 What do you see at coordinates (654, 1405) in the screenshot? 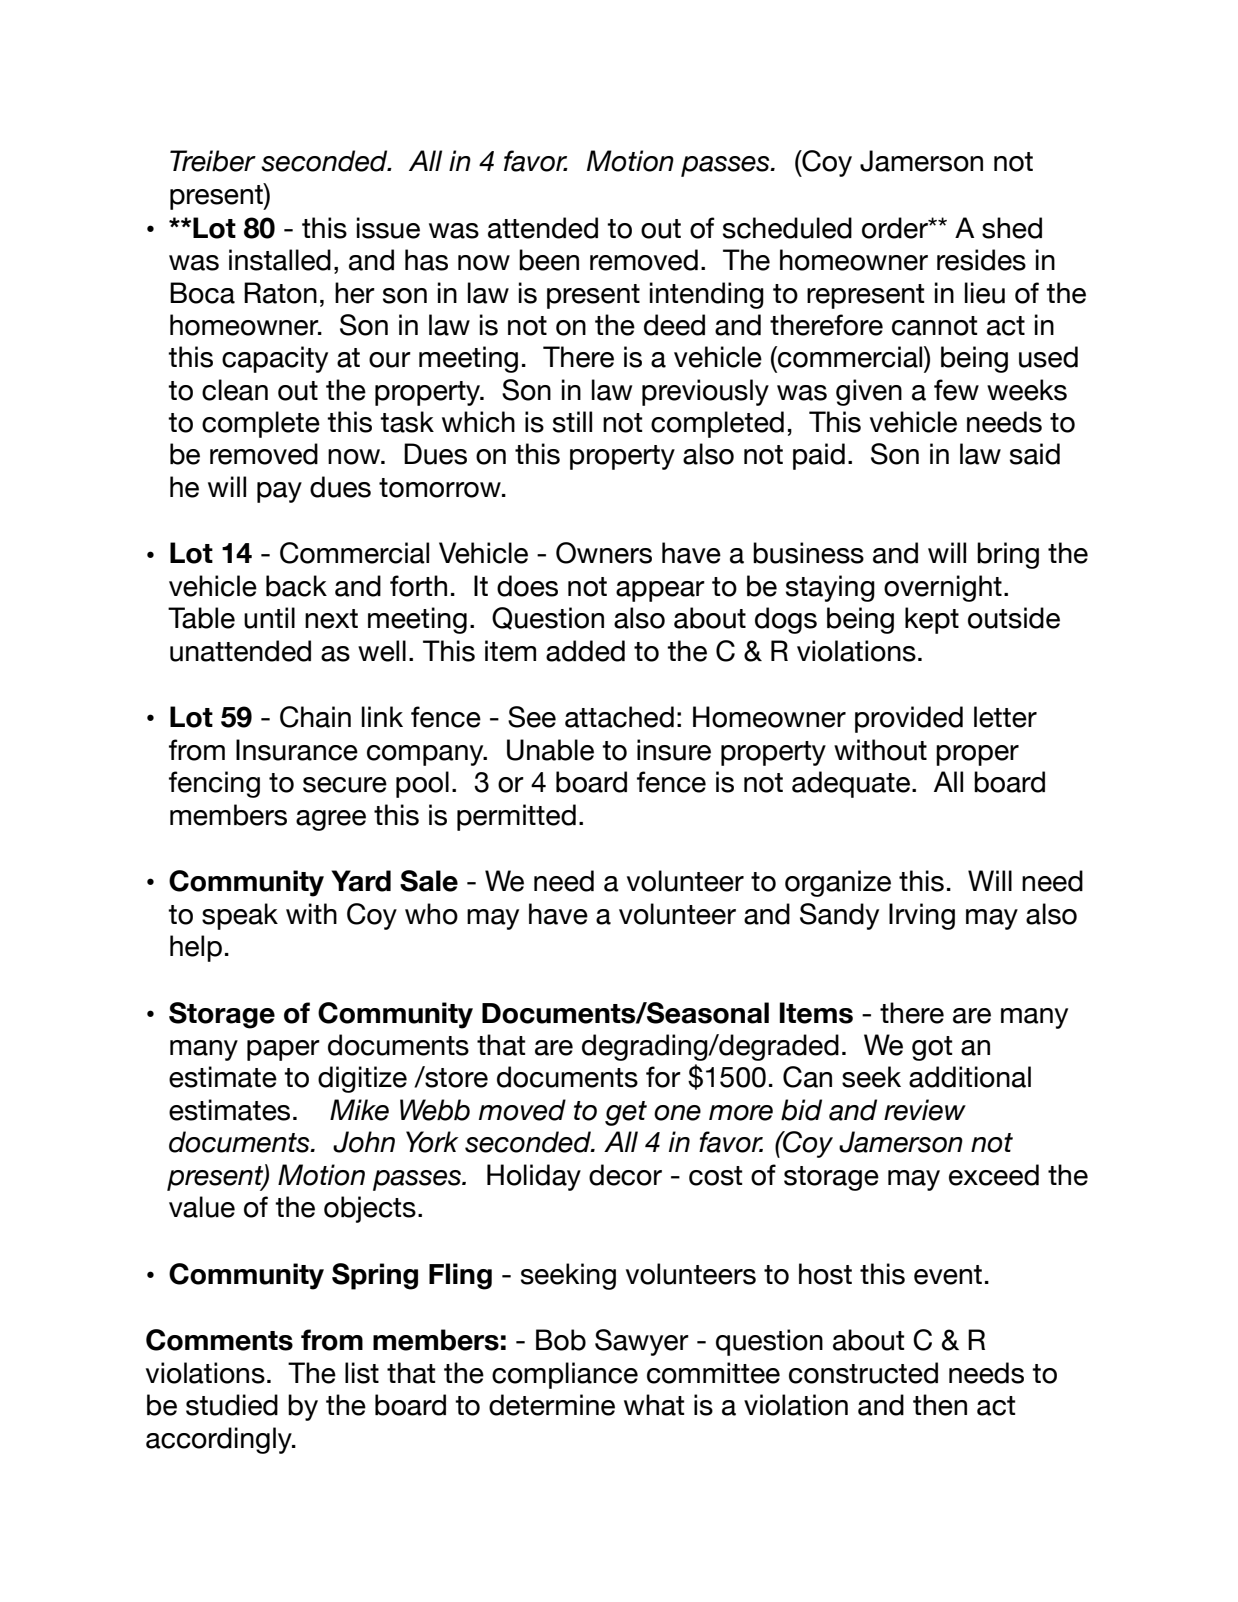
I see `what` at bounding box center [654, 1405].
